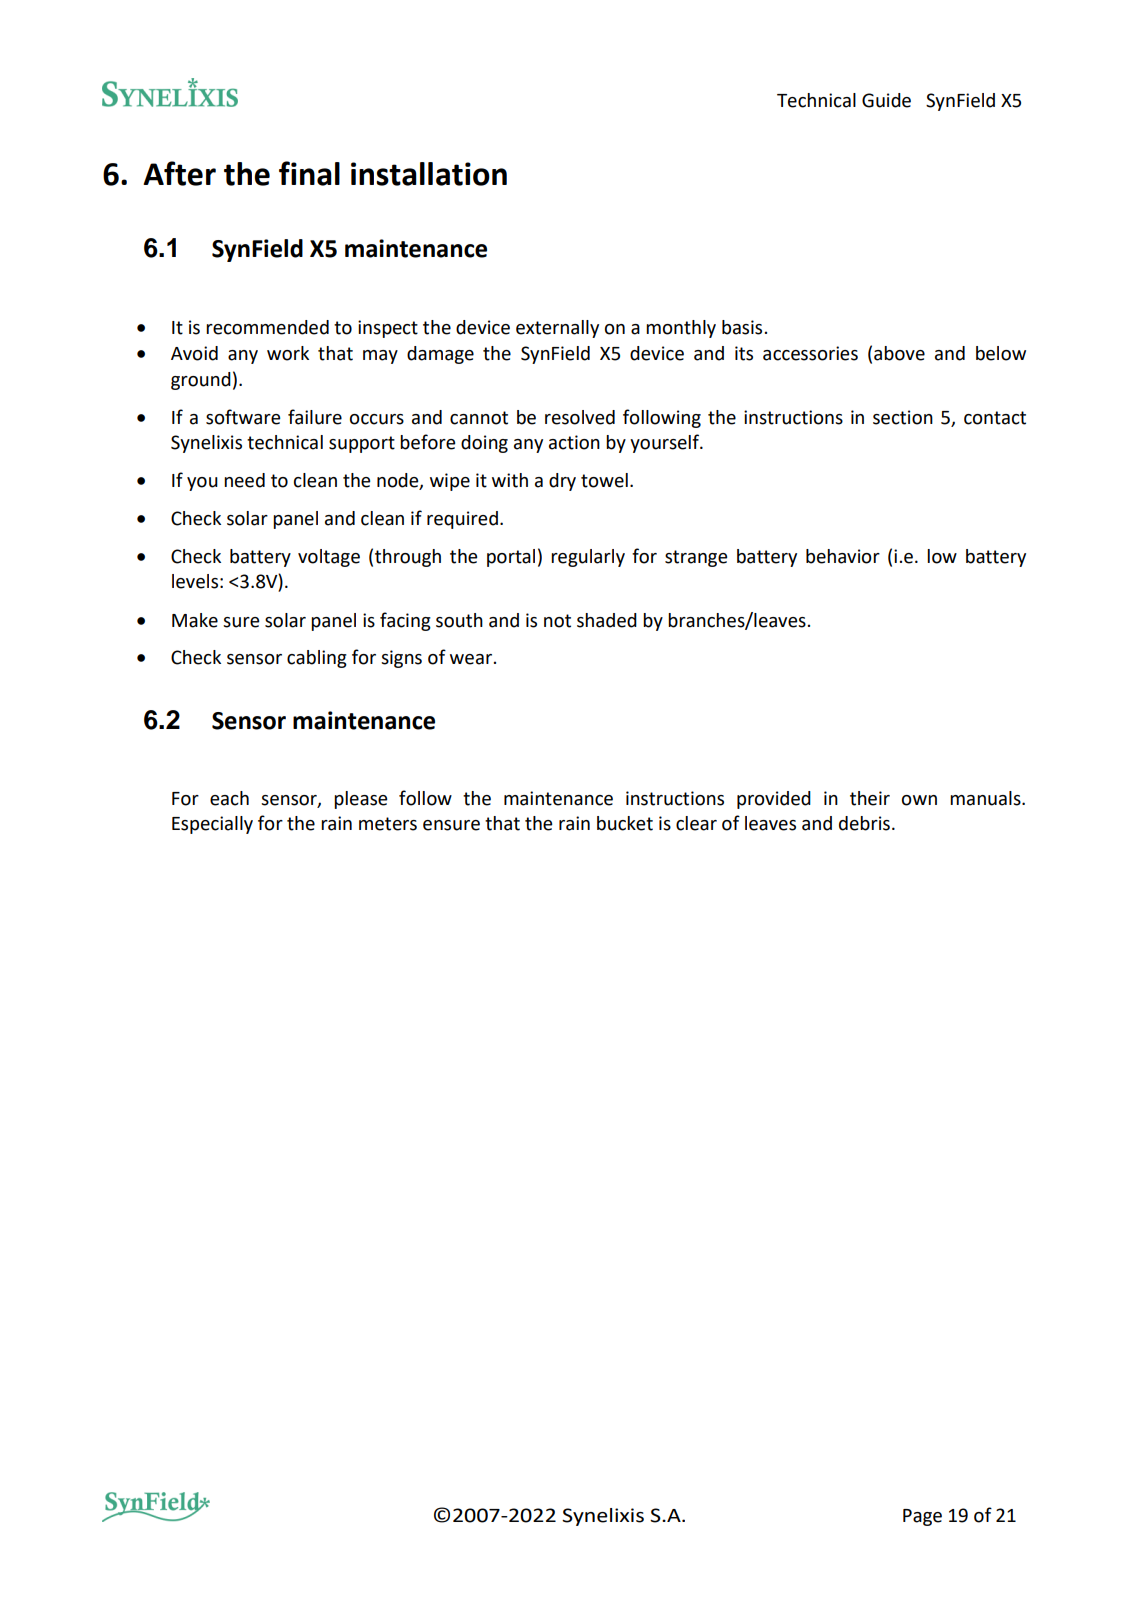 Image resolution: width=1129 pixels, height=1597 pixels. What do you see at coordinates (843, 556) in the document?
I see `behavior` at bounding box center [843, 556].
